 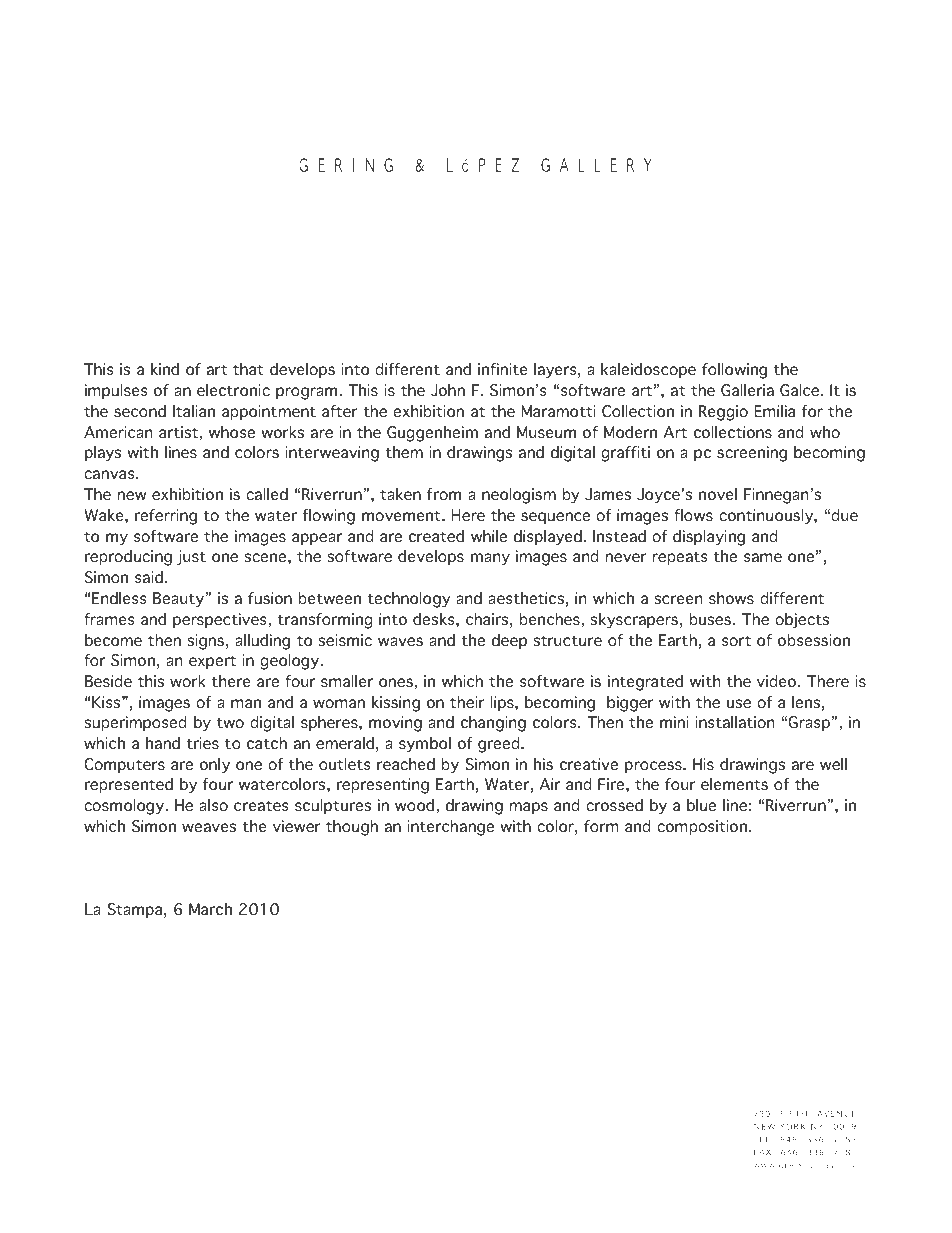 I want to click on deep, so click(x=509, y=642).
